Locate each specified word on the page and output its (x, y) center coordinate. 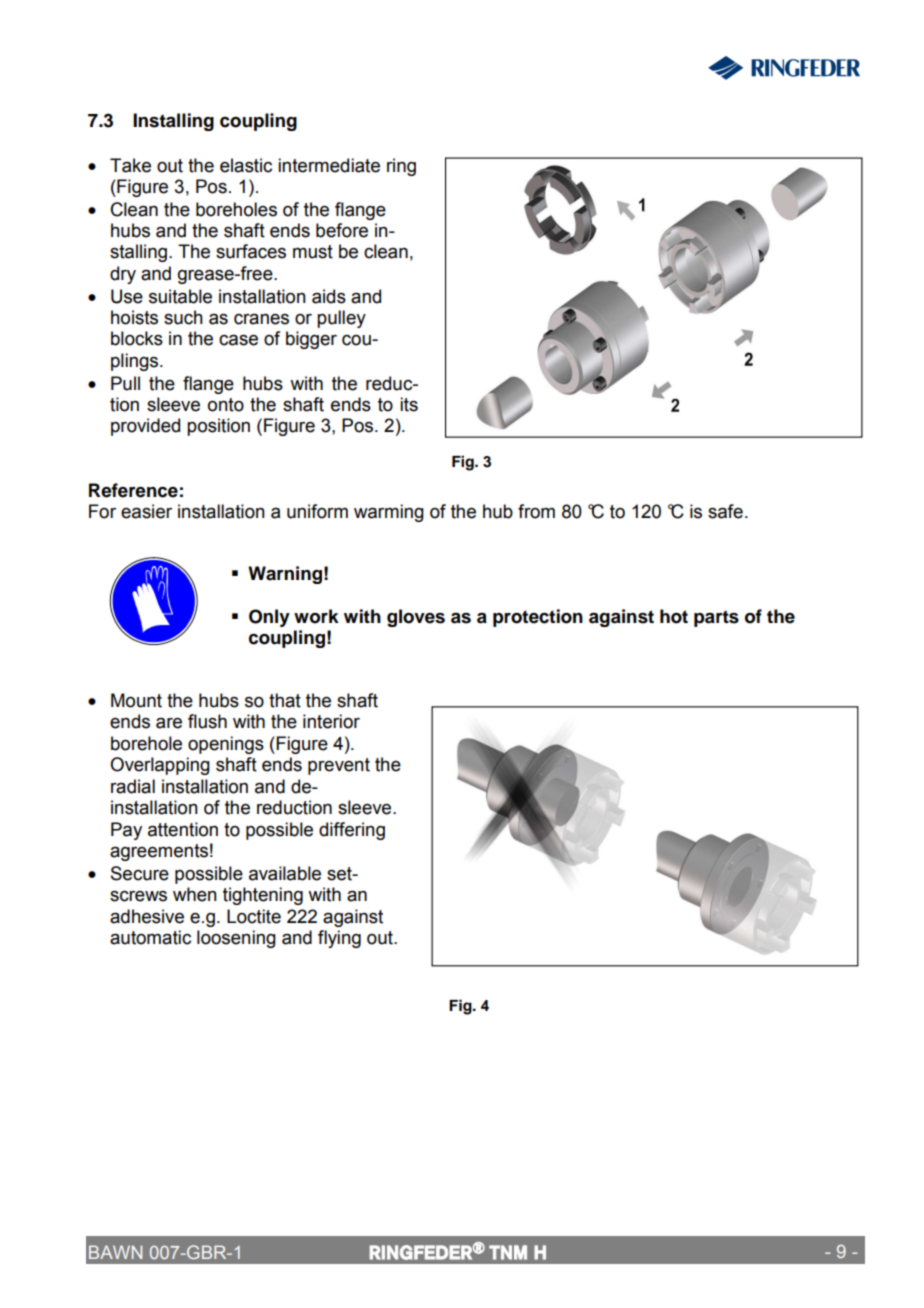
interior (331, 721)
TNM (508, 1252)
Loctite (254, 916)
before (342, 230)
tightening (263, 896)
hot (674, 616)
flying (339, 939)
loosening (236, 939)
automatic (150, 937)
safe (725, 511)
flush (207, 721)
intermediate (329, 165)
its (409, 404)
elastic (246, 165)
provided (145, 427)
